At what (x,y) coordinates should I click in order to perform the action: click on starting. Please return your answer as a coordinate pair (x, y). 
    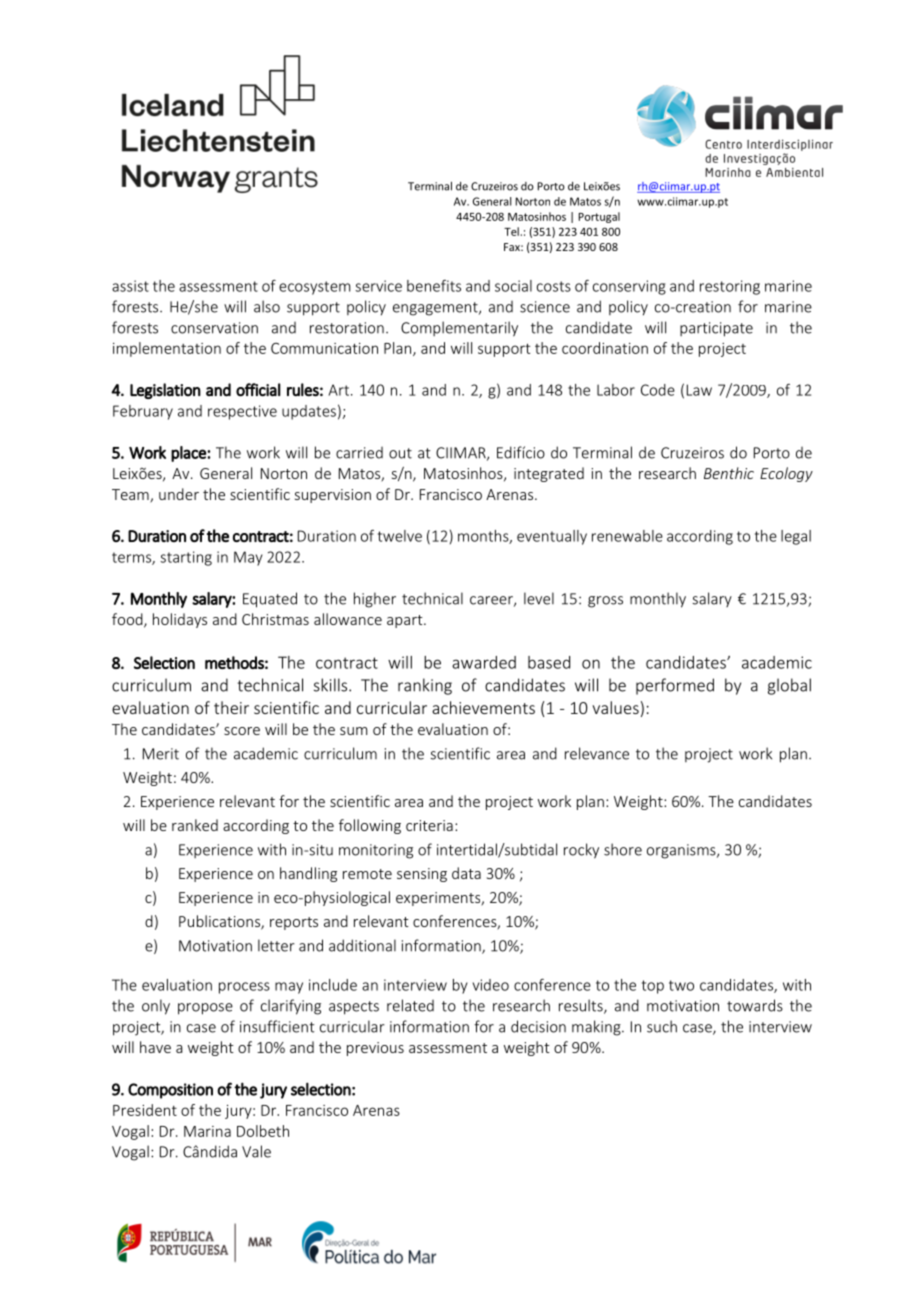
    Looking at the image, I should click on (186, 558).
